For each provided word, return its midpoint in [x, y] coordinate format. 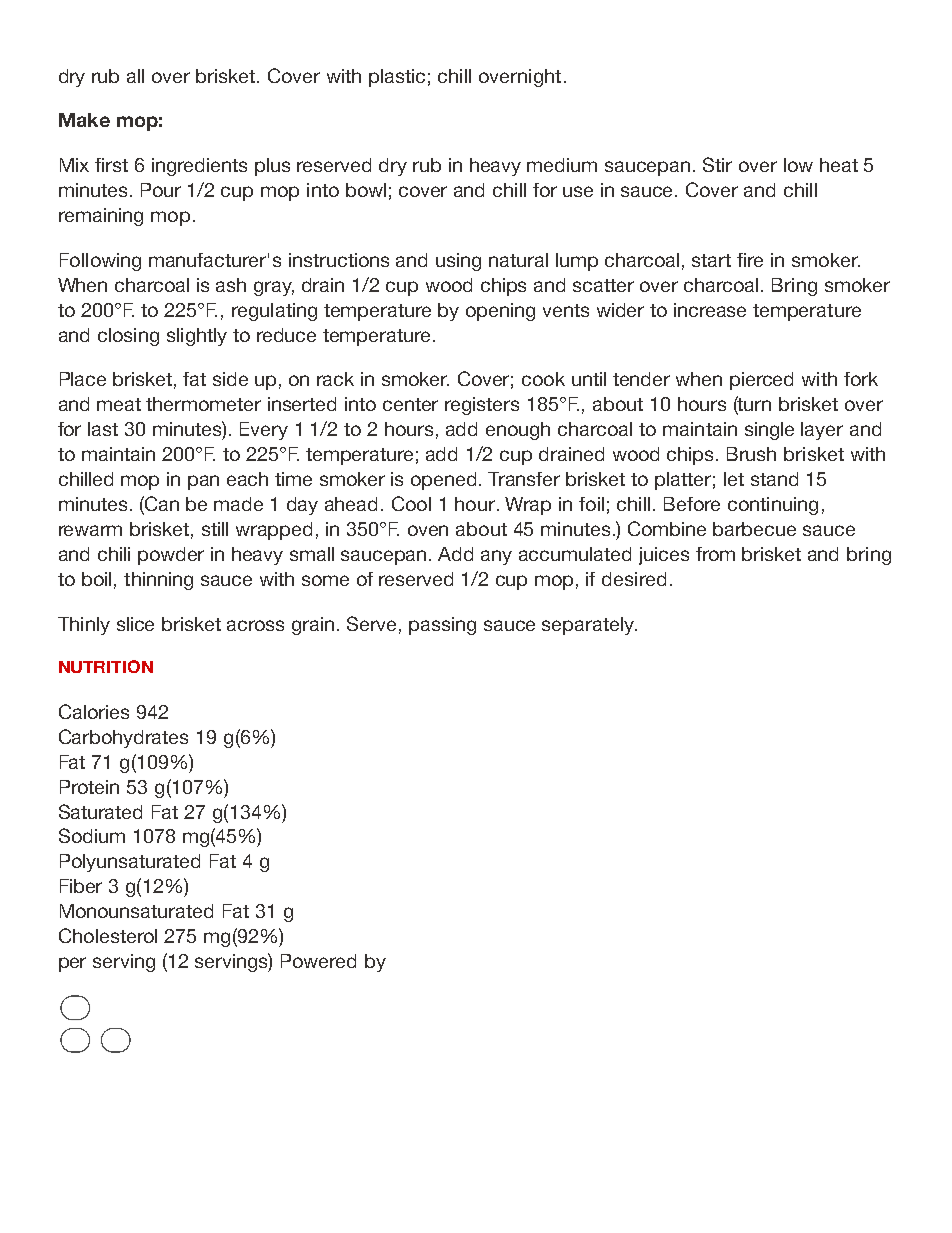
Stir [717, 164]
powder [171, 556]
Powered [318, 961]
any [496, 557]
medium [562, 165]
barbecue [754, 529]
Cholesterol [108, 935]
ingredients [199, 167]
